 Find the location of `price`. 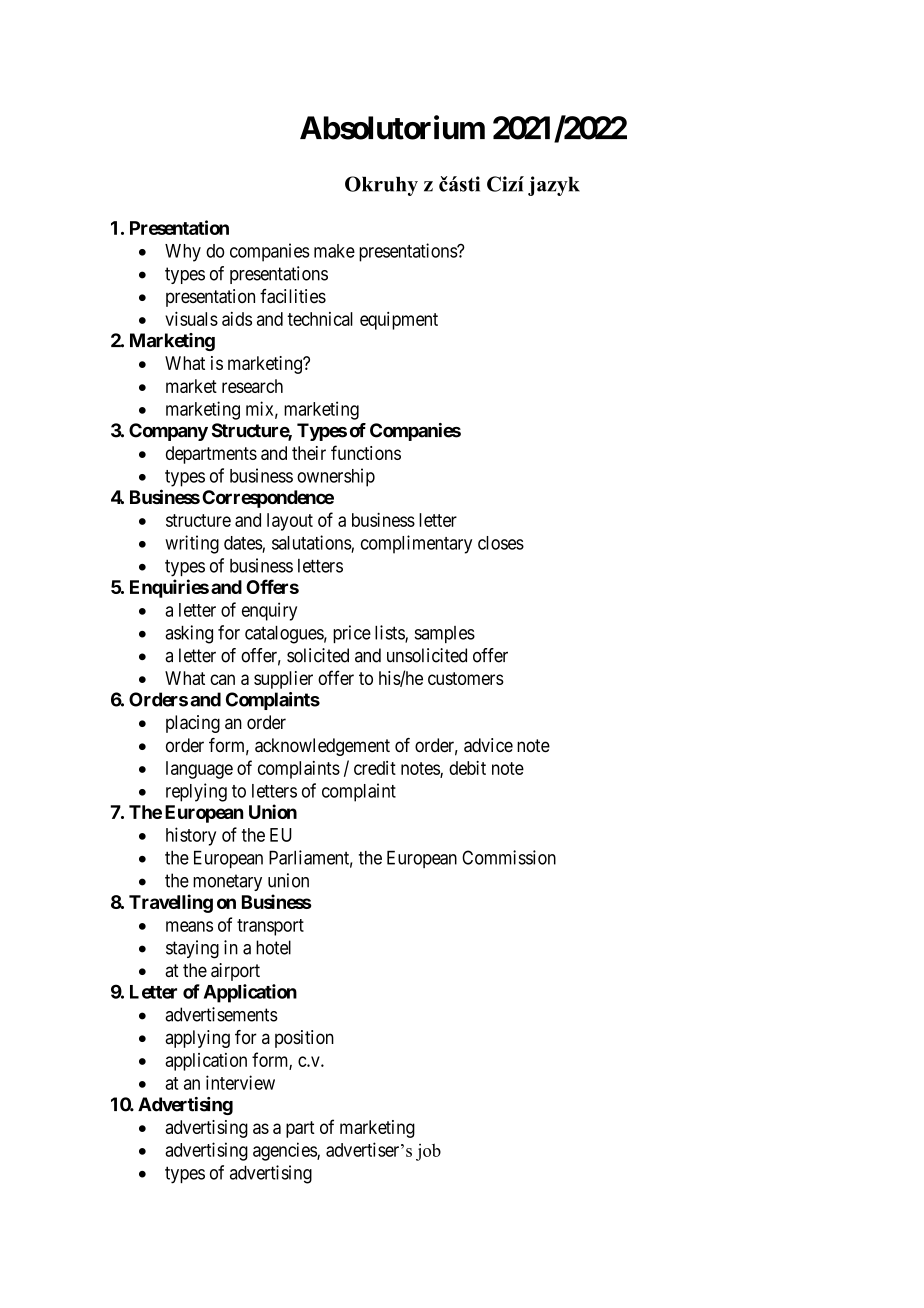

price is located at coordinates (352, 634).
